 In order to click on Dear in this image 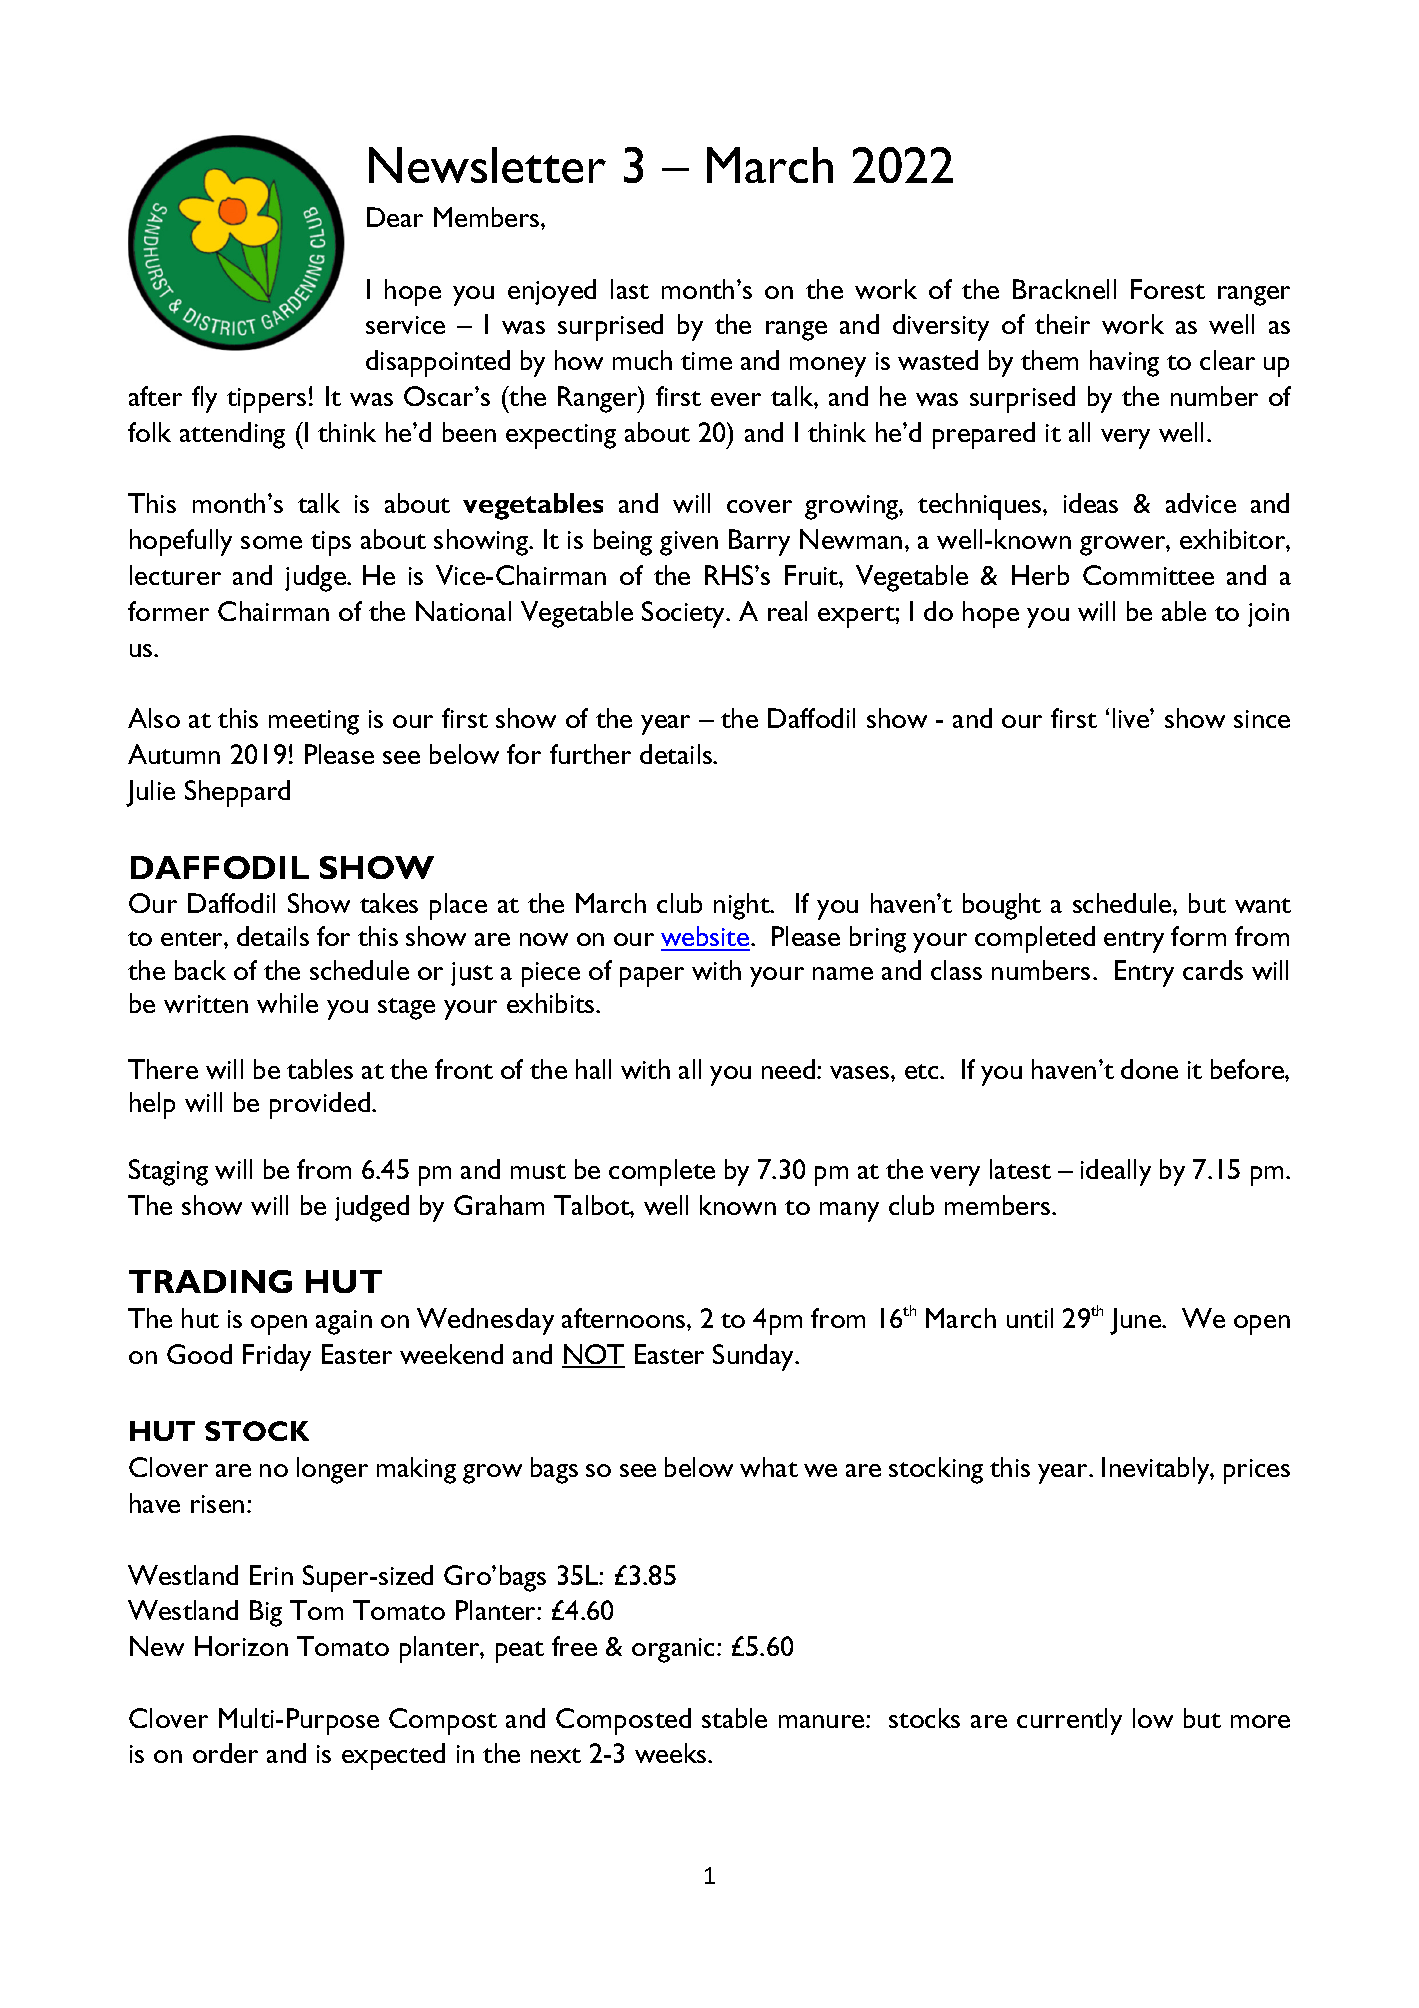, I will do `click(395, 217)`.
